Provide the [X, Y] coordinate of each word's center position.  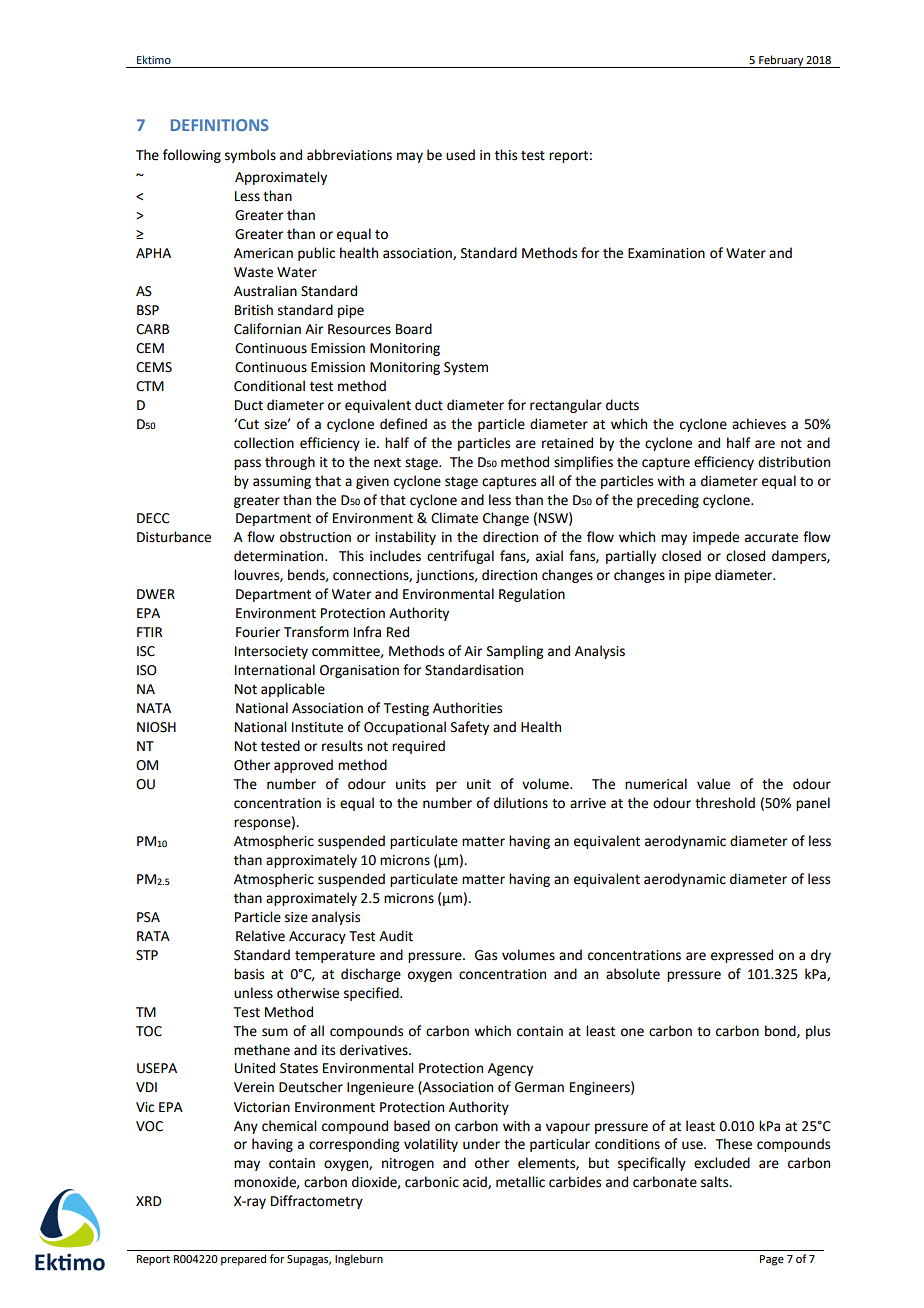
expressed [742, 956]
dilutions [521, 803]
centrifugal [460, 557]
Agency [510, 1069]
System [466, 368]
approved [303, 766]
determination [280, 556]
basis [249, 974]
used [460, 155]
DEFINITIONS [219, 125]
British [254, 310]
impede [716, 538]
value [713, 784]
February [781, 61]
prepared [243, 1260]
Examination [666, 253]
